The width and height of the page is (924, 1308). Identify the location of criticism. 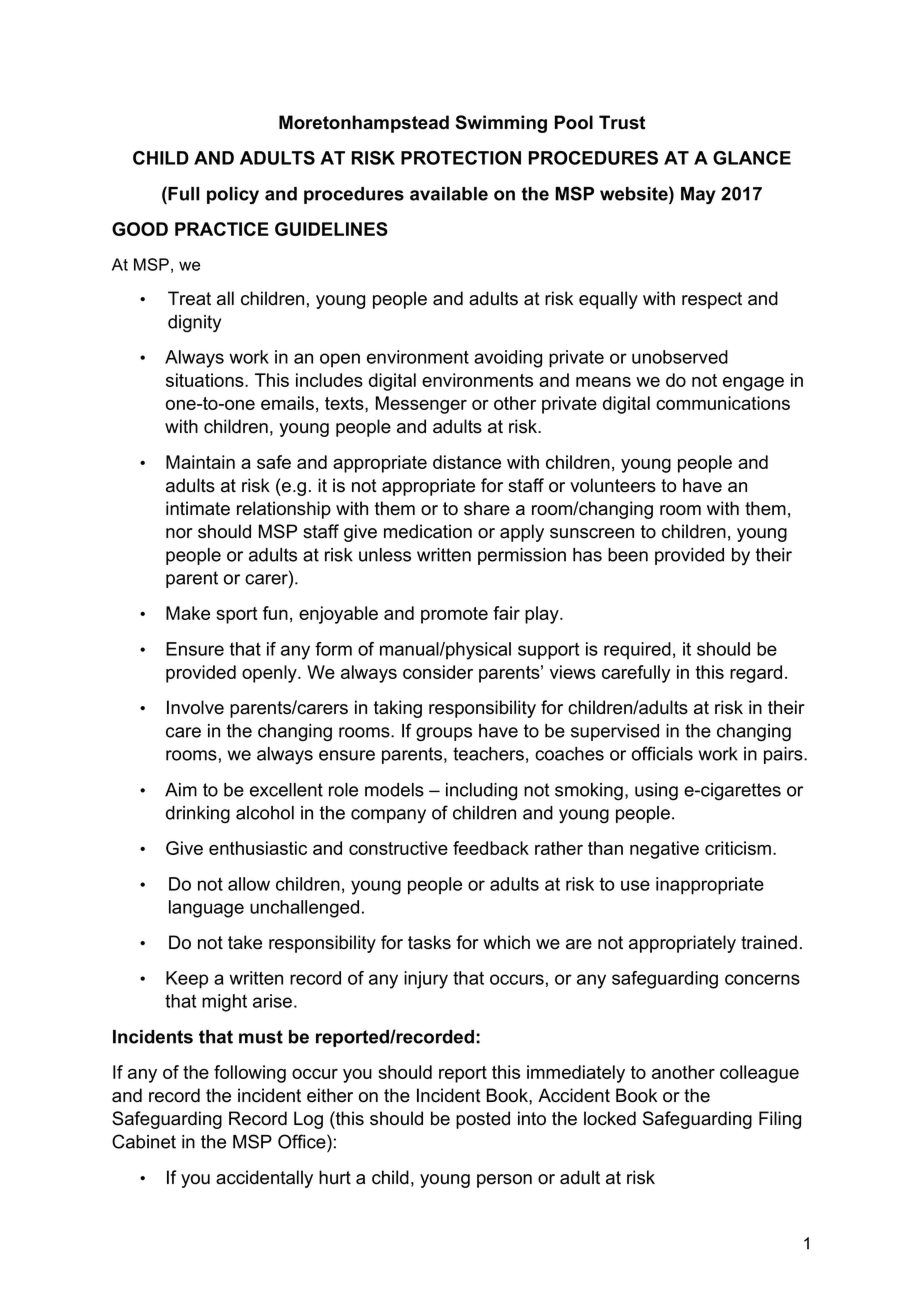
(738, 848).
